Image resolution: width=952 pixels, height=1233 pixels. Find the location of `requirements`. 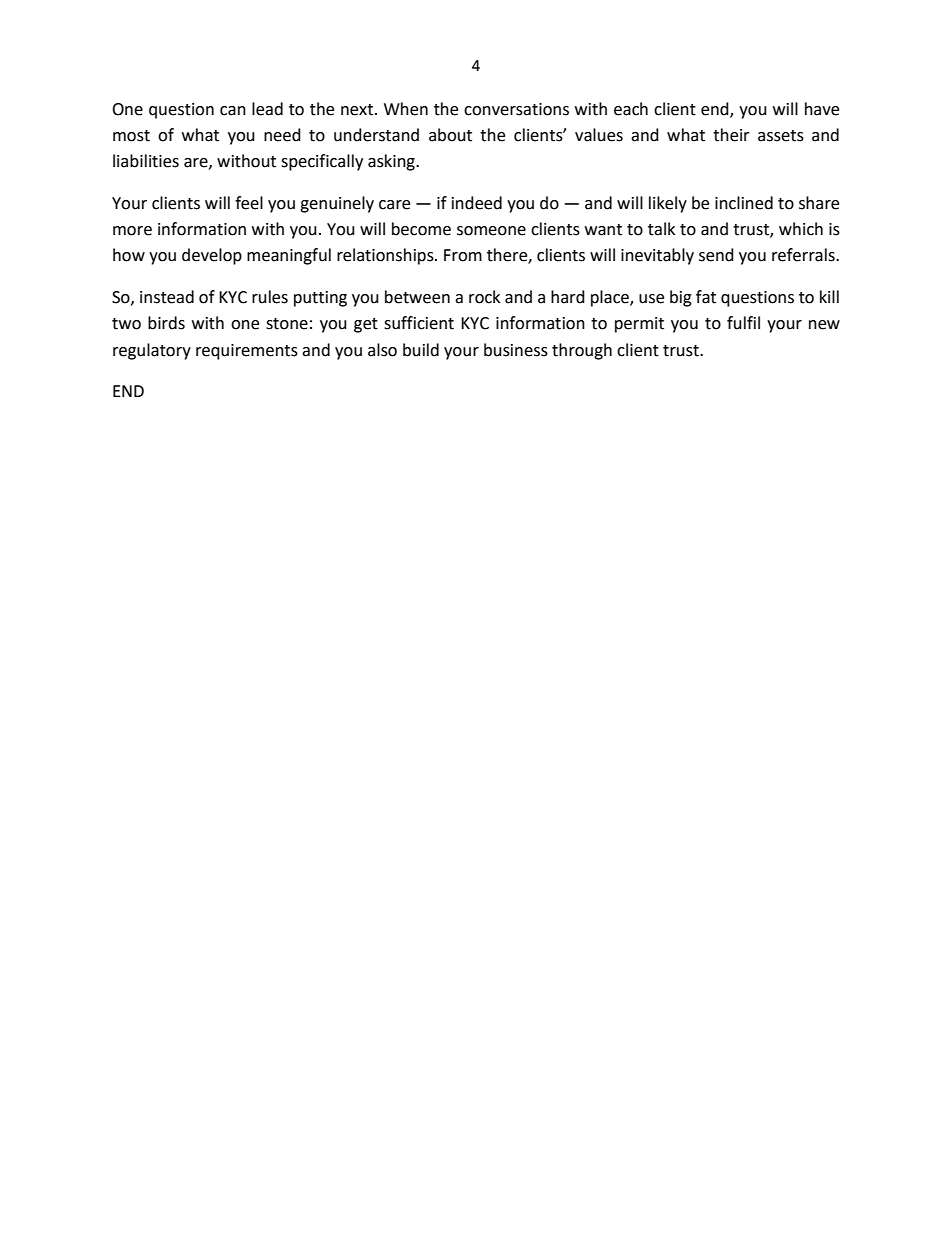

requirements is located at coordinates (247, 352).
